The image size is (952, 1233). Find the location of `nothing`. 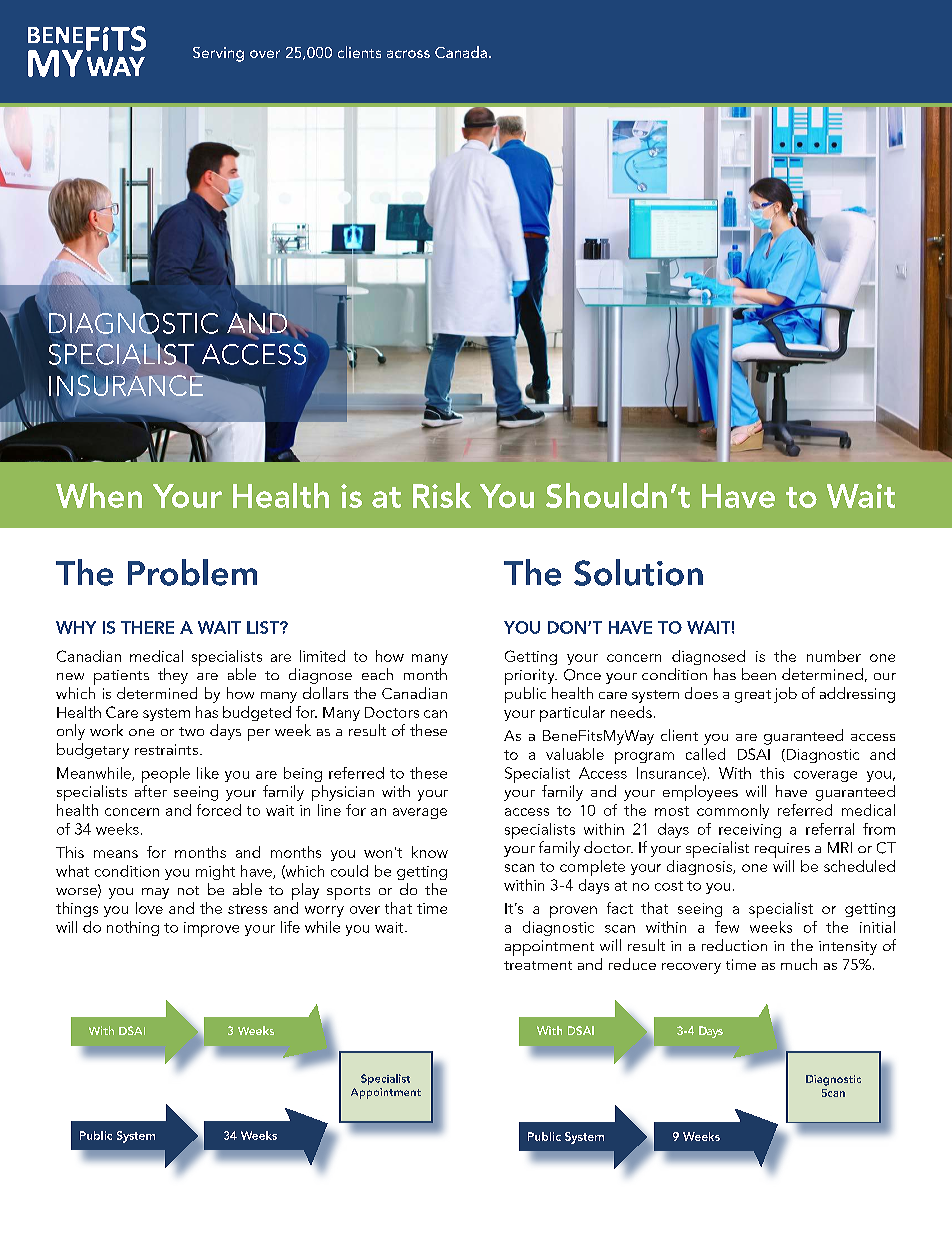

nothing is located at coordinates (133, 928).
